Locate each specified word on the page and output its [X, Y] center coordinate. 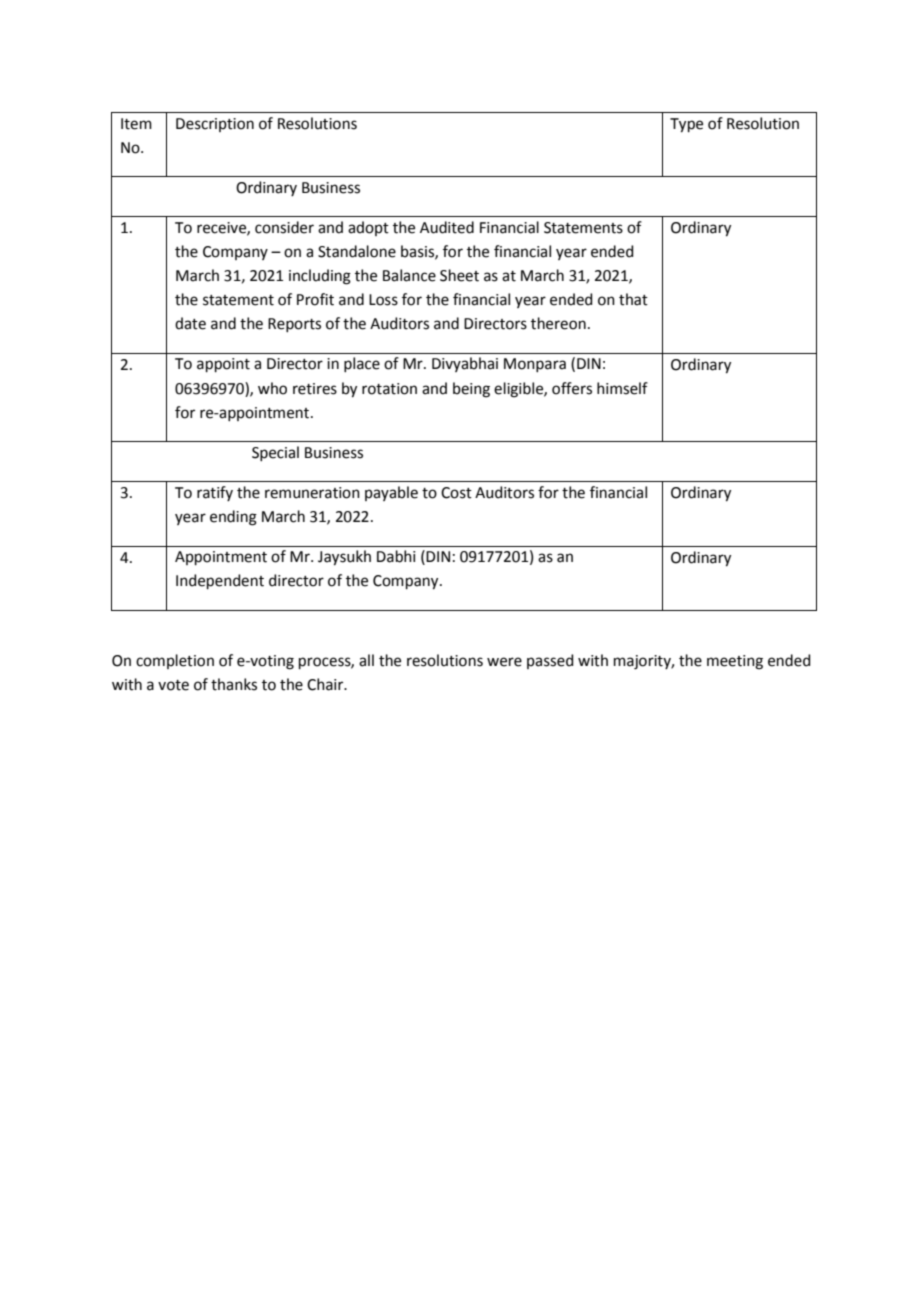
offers [572, 388]
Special [275, 453]
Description [215, 125]
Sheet [459, 275]
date [190, 323]
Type [686, 125]
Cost [456, 493]
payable [391, 493]
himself [622, 388]
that [633, 299]
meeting [735, 662]
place [362, 364]
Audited [447, 227]
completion [175, 661]
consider [284, 227]
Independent [220, 581]
